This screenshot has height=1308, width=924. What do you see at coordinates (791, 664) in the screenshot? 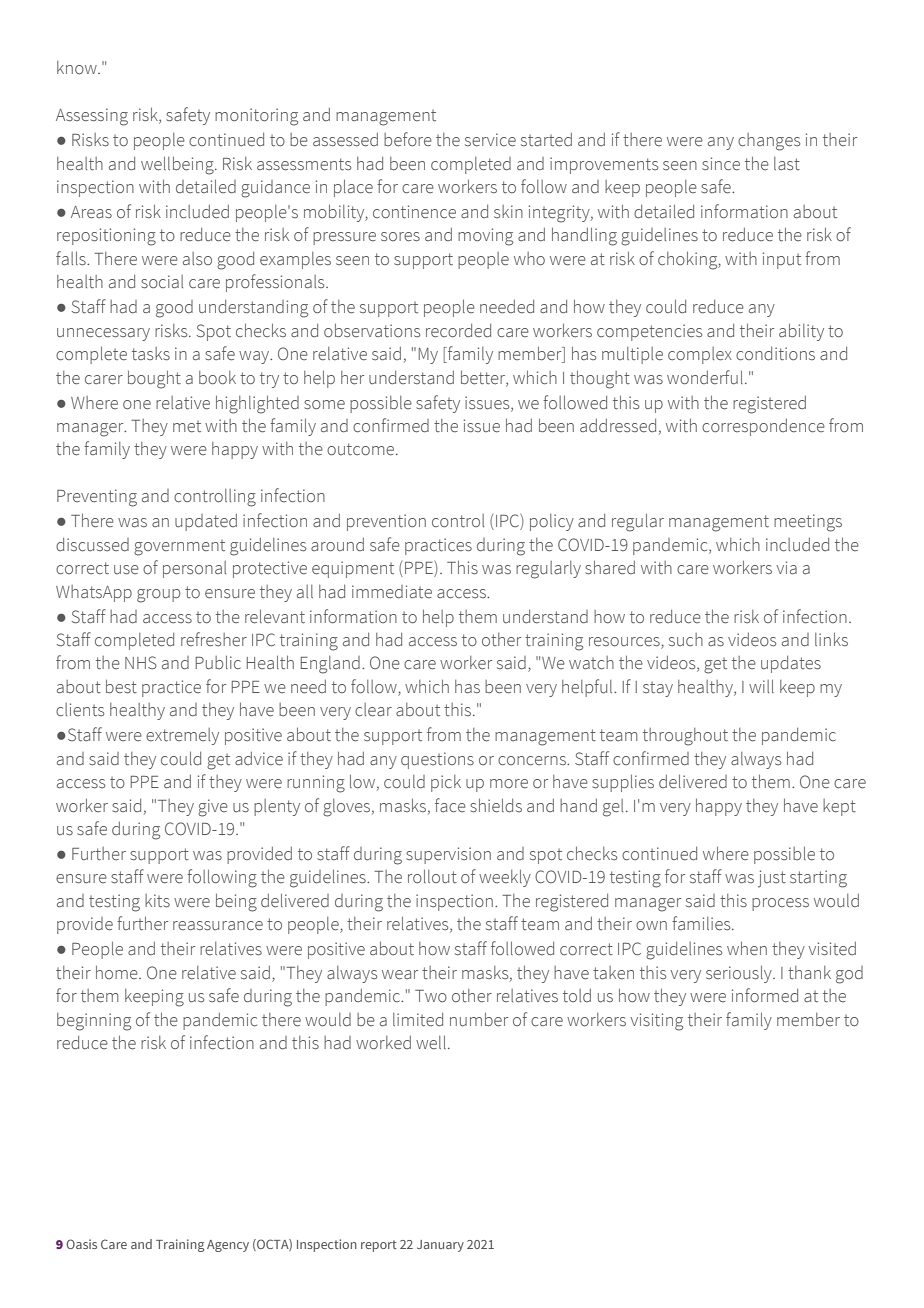
I see `updates` at bounding box center [791, 664].
